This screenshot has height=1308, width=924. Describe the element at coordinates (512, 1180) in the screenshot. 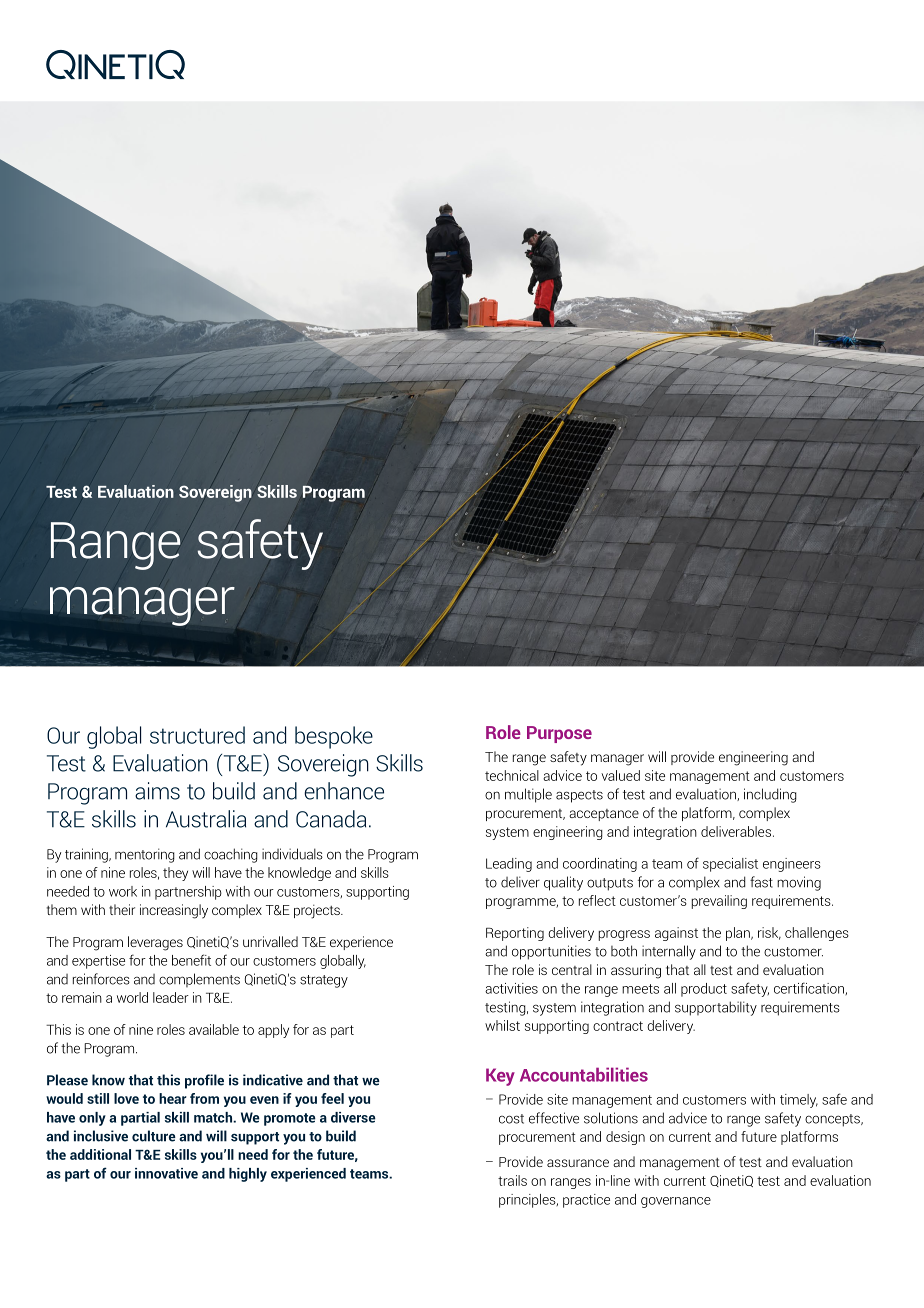

I see `trails` at that location.
